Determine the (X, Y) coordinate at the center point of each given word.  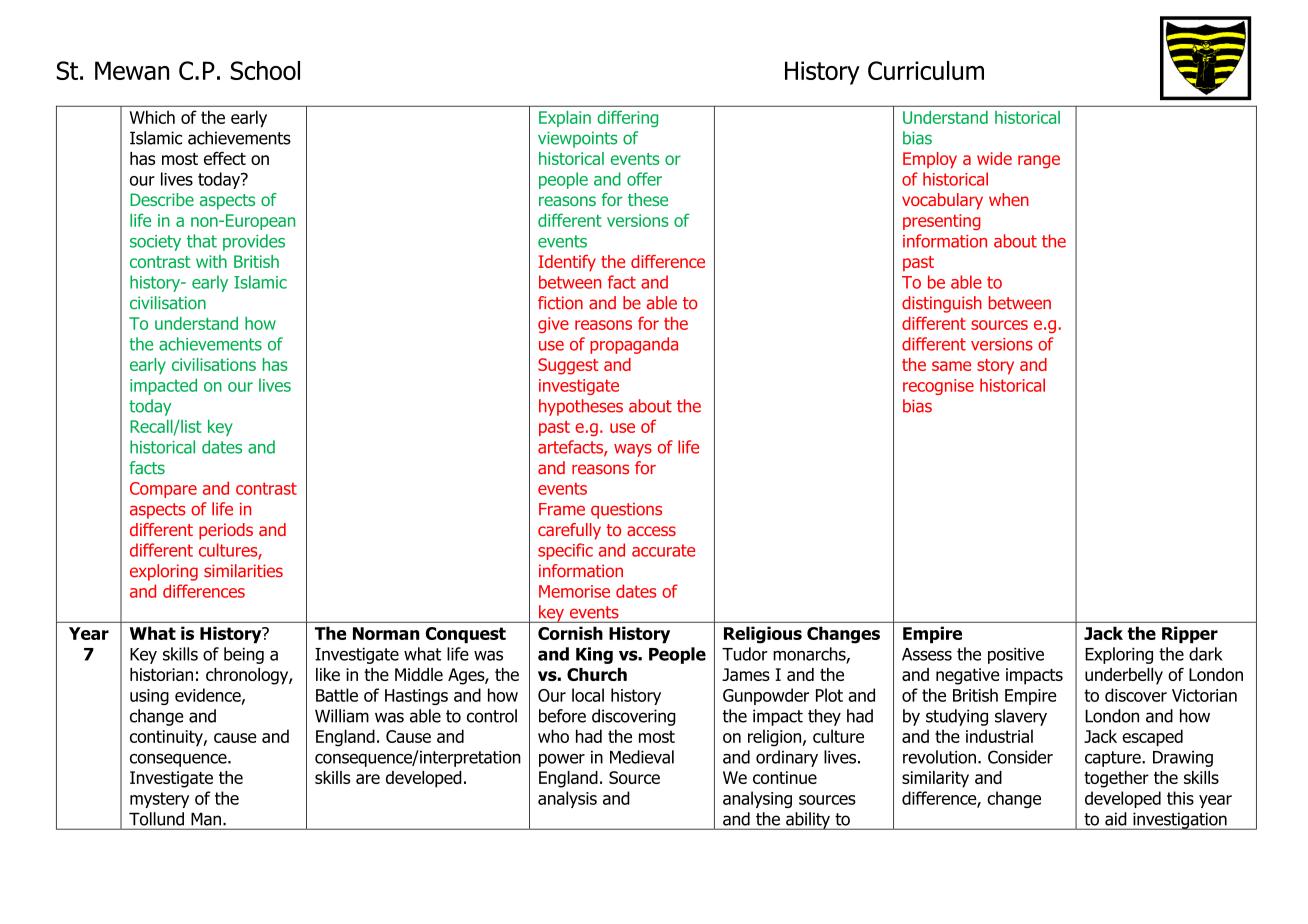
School (265, 70)
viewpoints (578, 139)
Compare (163, 490)
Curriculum (926, 70)
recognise (938, 387)
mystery (159, 800)
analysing (757, 799)
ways (633, 450)
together (1116, 779)
